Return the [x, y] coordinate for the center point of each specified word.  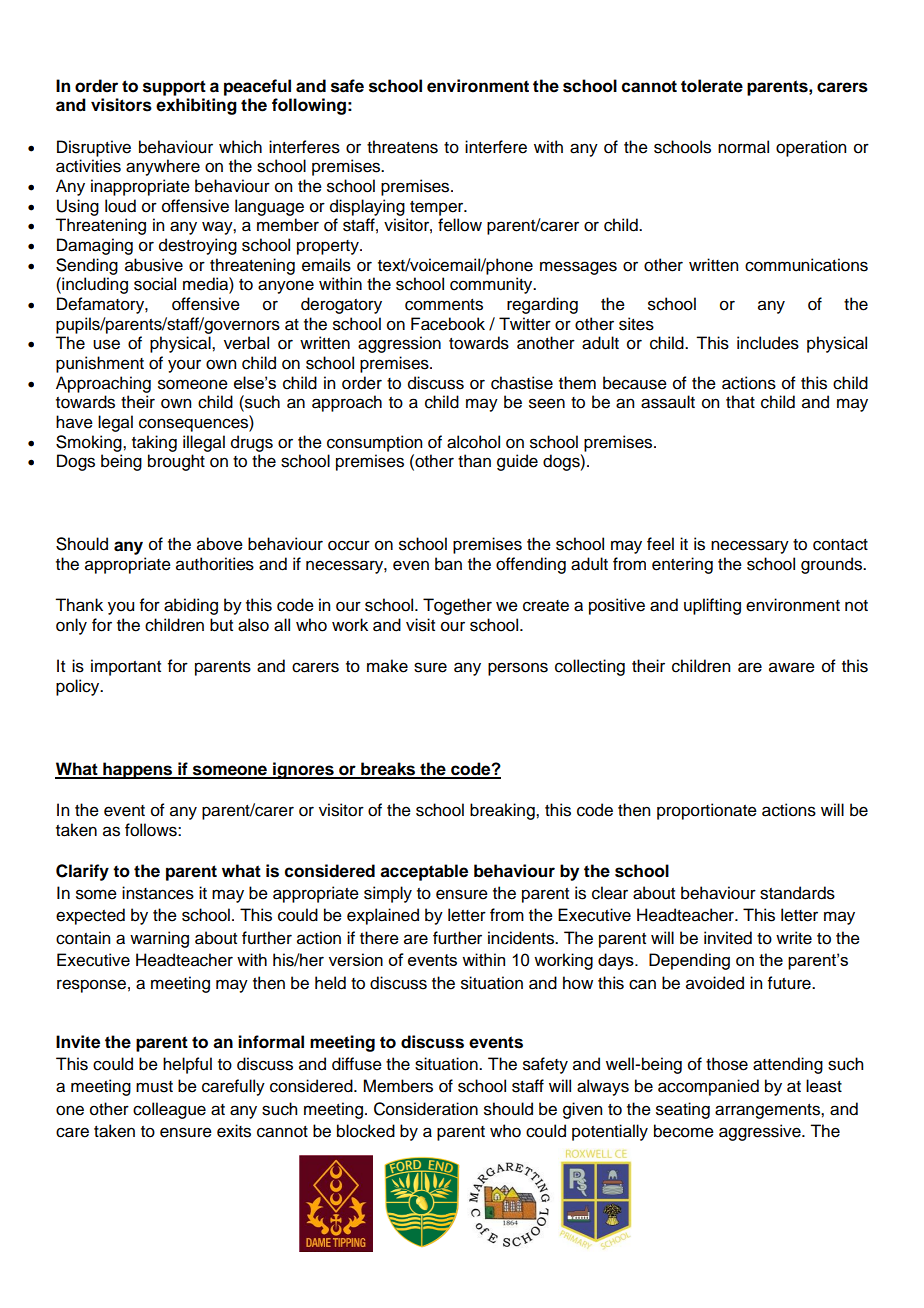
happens [138, 770]
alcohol [473, 442]
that [740, 402]
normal [743, 147]
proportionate [707, 811]
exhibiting [196, 106]
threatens [402, 147]
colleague [169, 1110]
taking [154, 443]
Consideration [426, 1109]
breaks [388, 770]
